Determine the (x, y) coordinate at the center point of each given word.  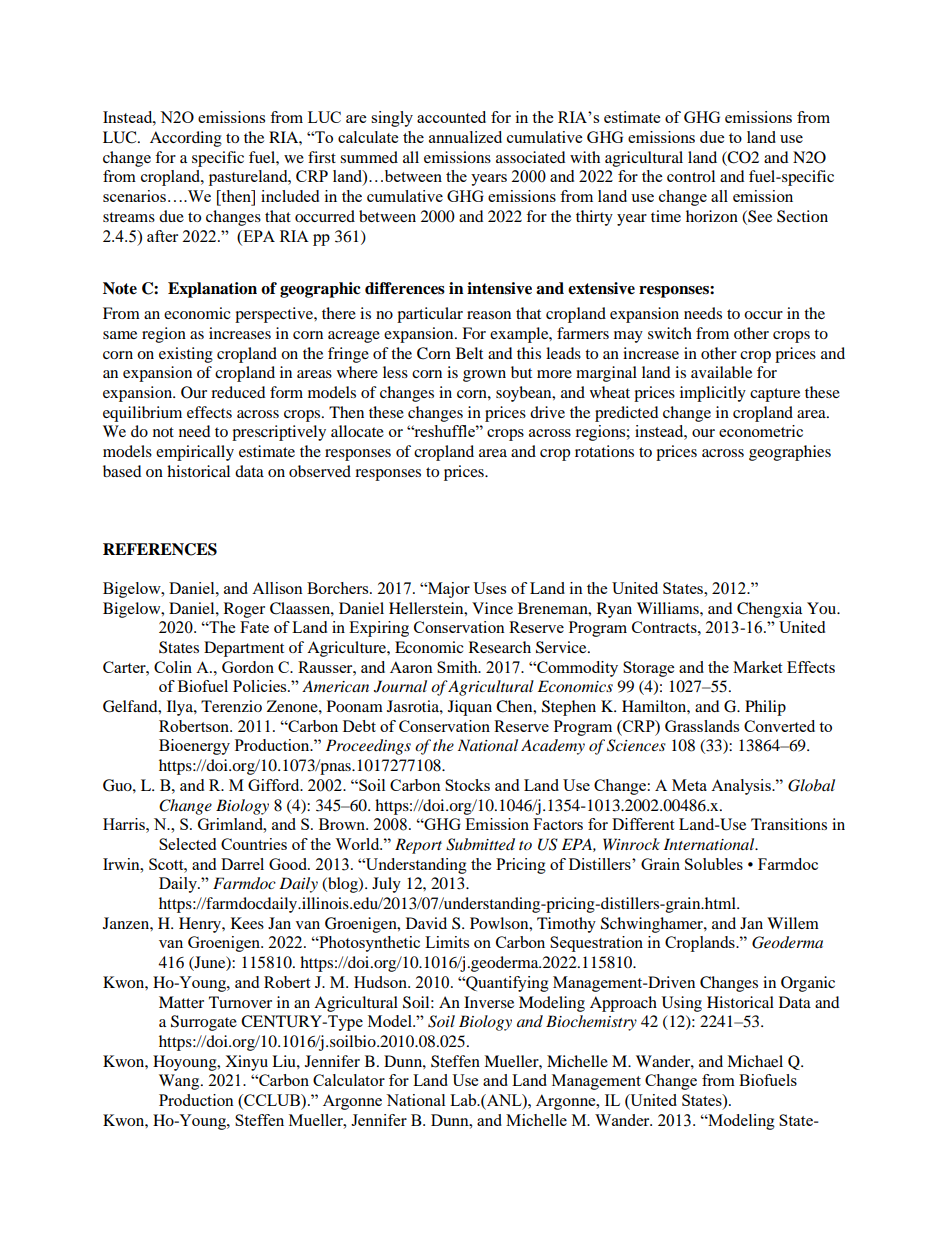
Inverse (489, 1002)
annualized (465, 137)
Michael (755, 1061)
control (691, 176)
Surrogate (204, 1023)
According (186, 139)
